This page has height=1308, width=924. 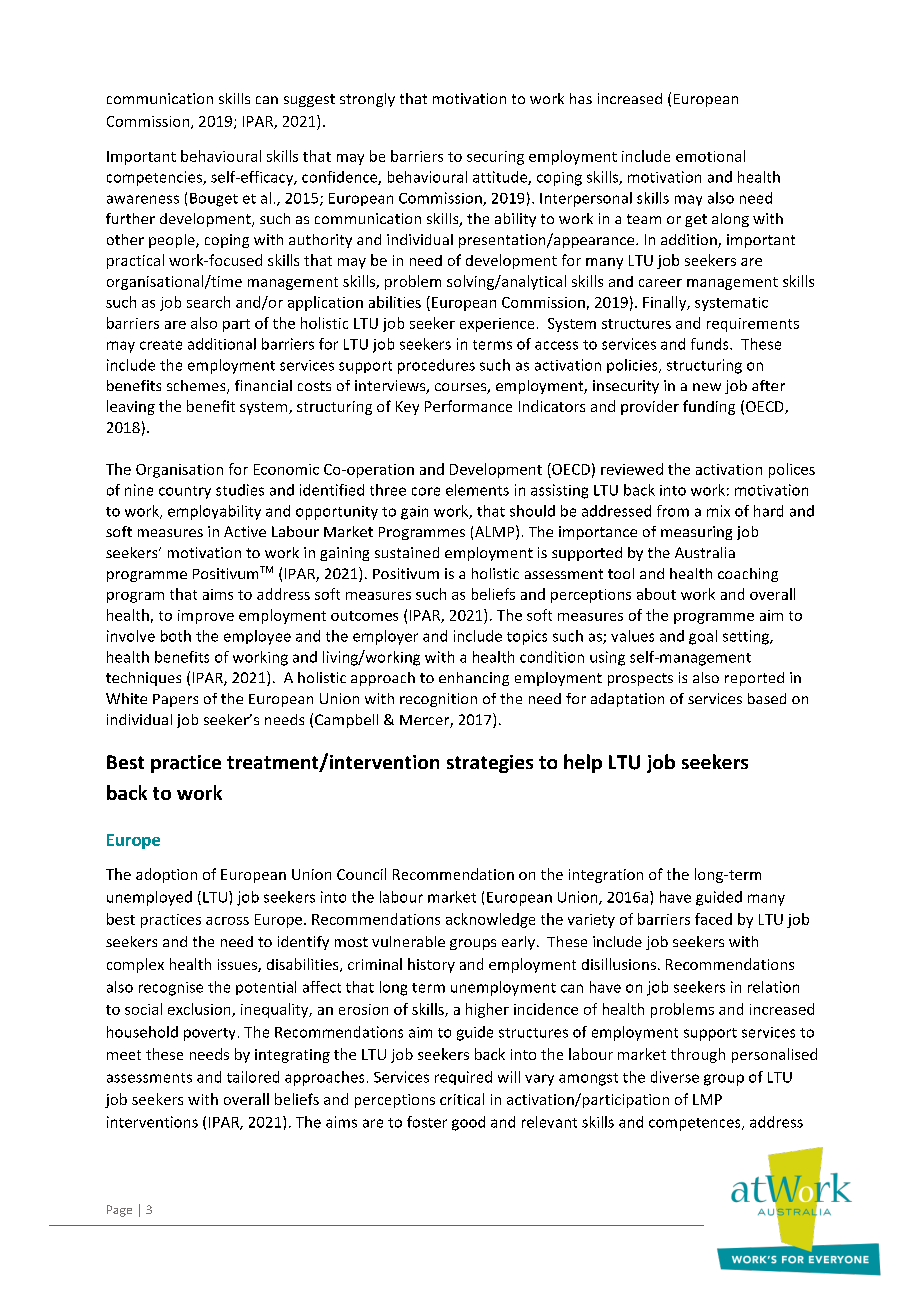 What do you see at coordinates (119, 1211) in the page?
I see `Page` at bounding box center [119, 1211].
